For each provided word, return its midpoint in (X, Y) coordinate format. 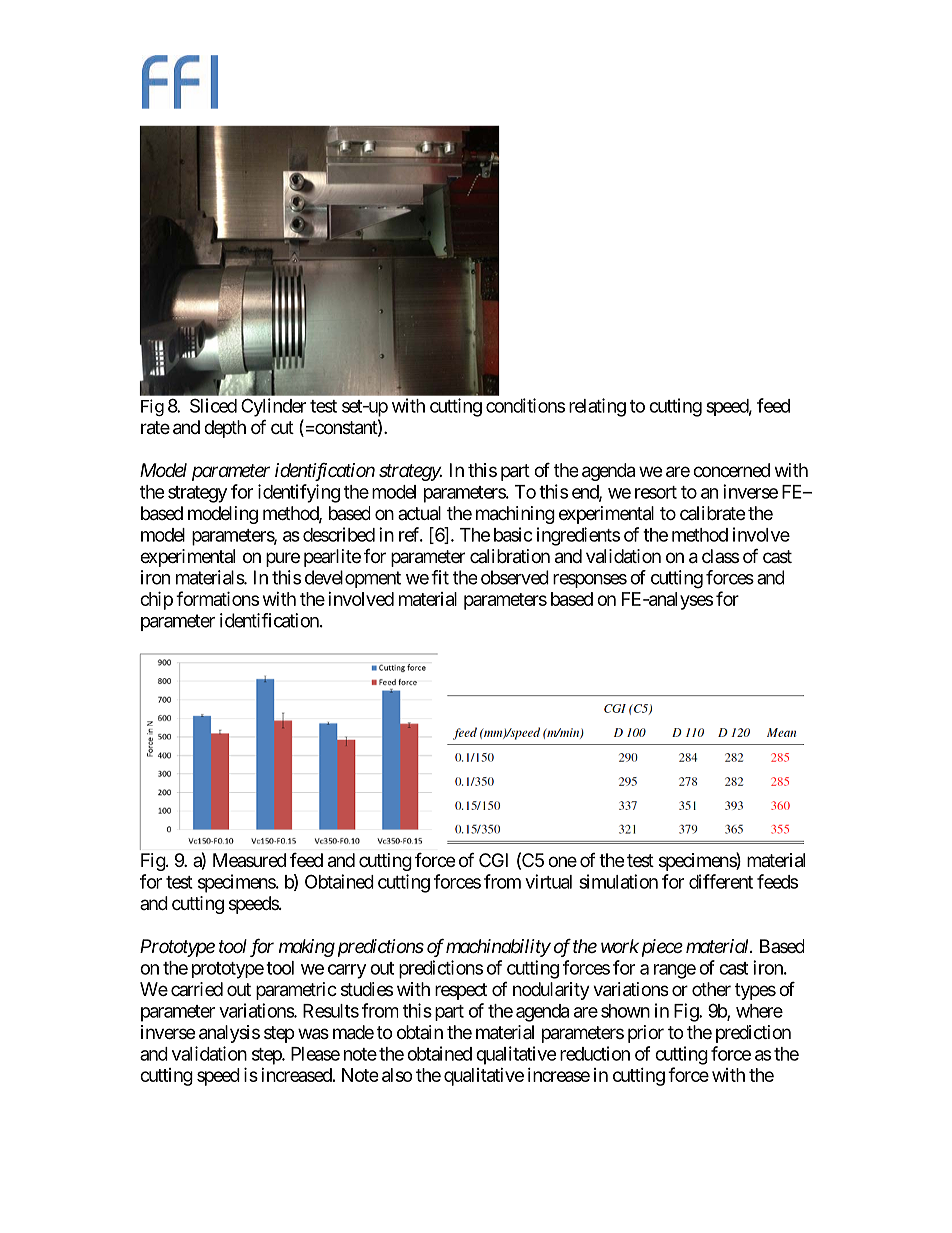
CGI (493, 860)
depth (225, 429)
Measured (249, 860)
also (397, 1075)
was (313, 1034)
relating (597, 407)
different (721, 881)
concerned (731, 470)
